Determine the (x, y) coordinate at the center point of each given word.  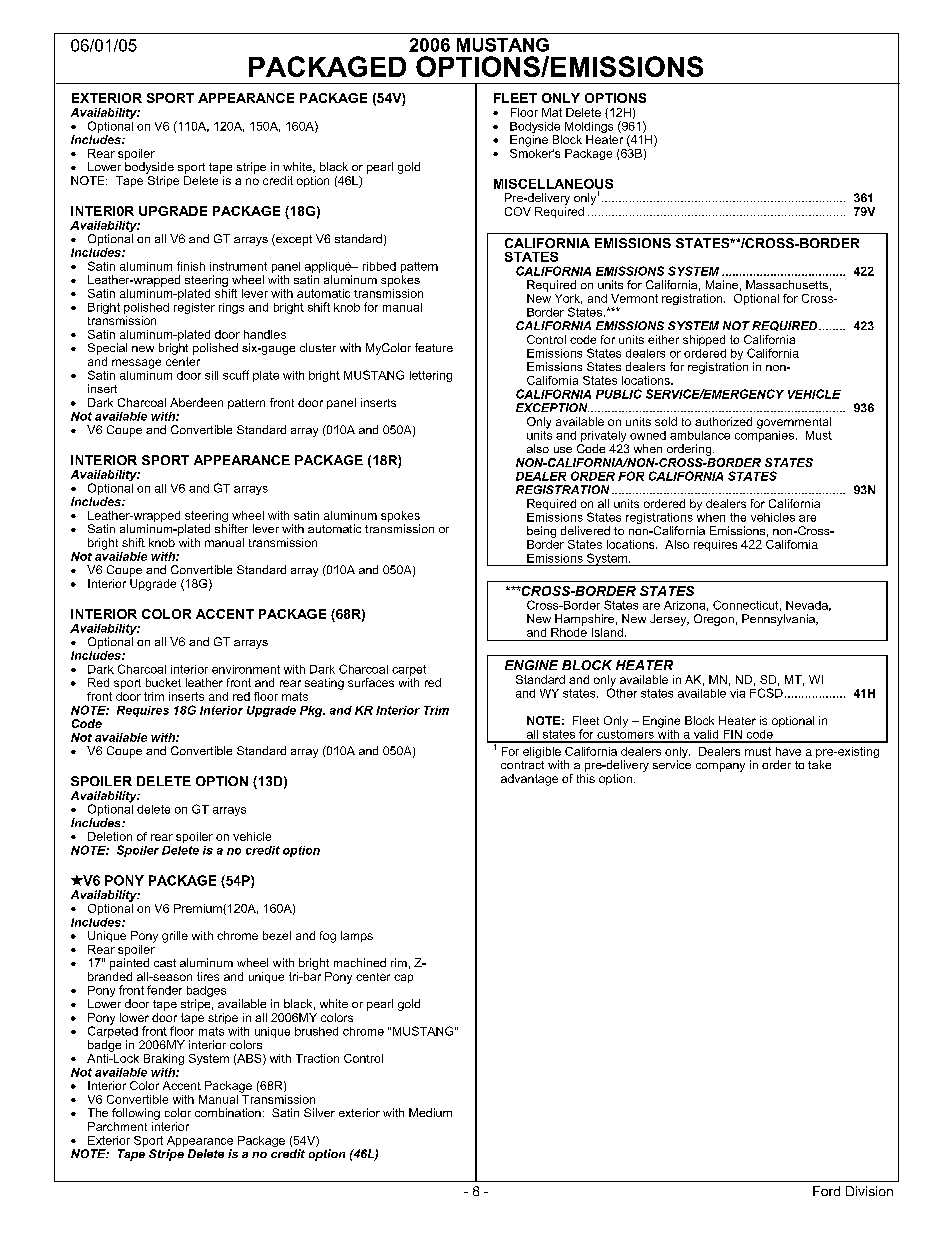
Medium (430, 1112)
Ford (826, 1191)
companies (764, 435)
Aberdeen (196, 402)
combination (228, 1112)
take (819, 764)
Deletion (110, 836)
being (541, 532)
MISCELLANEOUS (553, 184)
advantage (529, 780)
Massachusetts (787, 284)
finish (191, 266)
